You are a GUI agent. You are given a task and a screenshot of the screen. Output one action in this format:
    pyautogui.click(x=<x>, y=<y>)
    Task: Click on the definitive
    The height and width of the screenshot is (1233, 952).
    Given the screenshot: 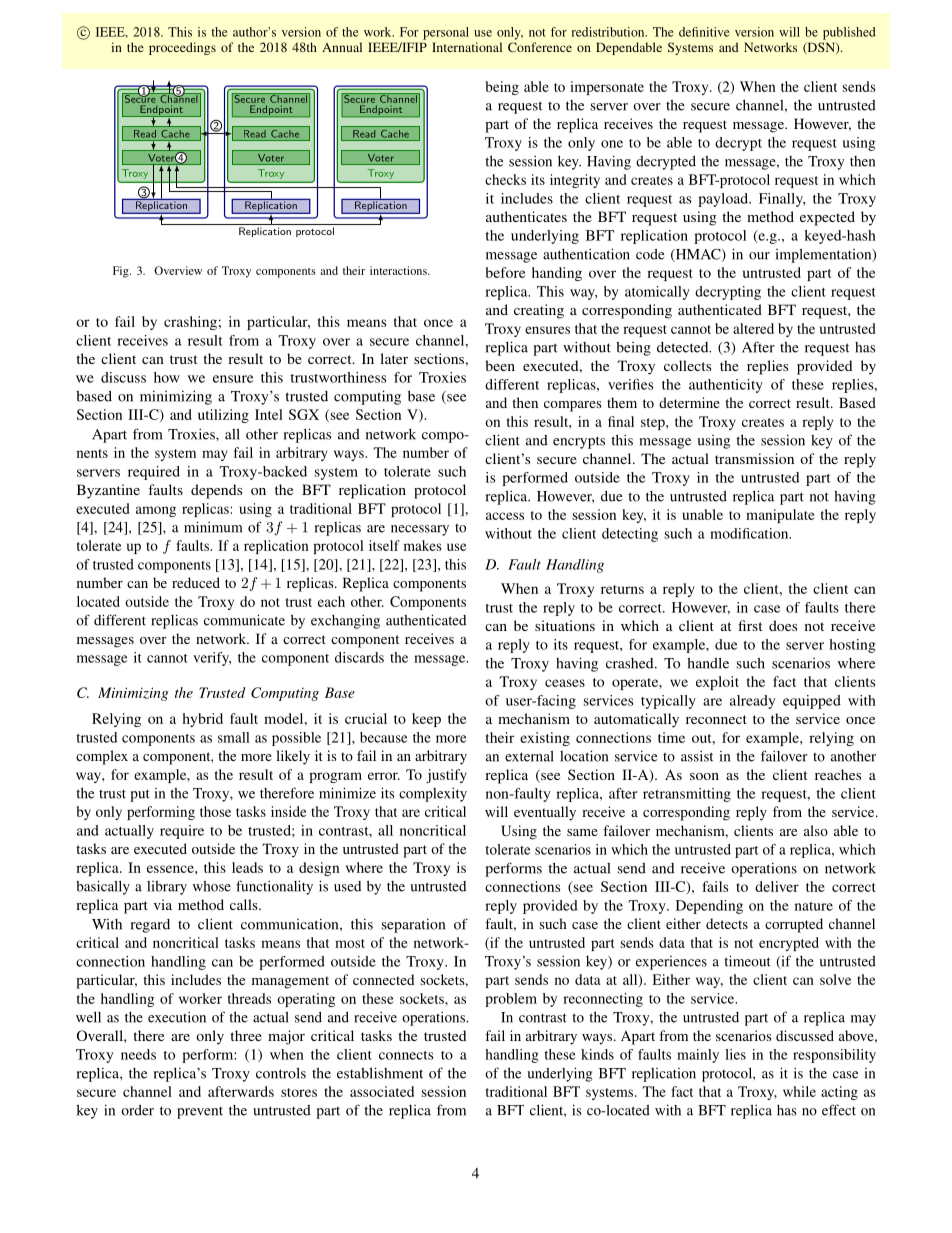 What is the action you would take?
    pyautogui.click(x=704, y=32)
